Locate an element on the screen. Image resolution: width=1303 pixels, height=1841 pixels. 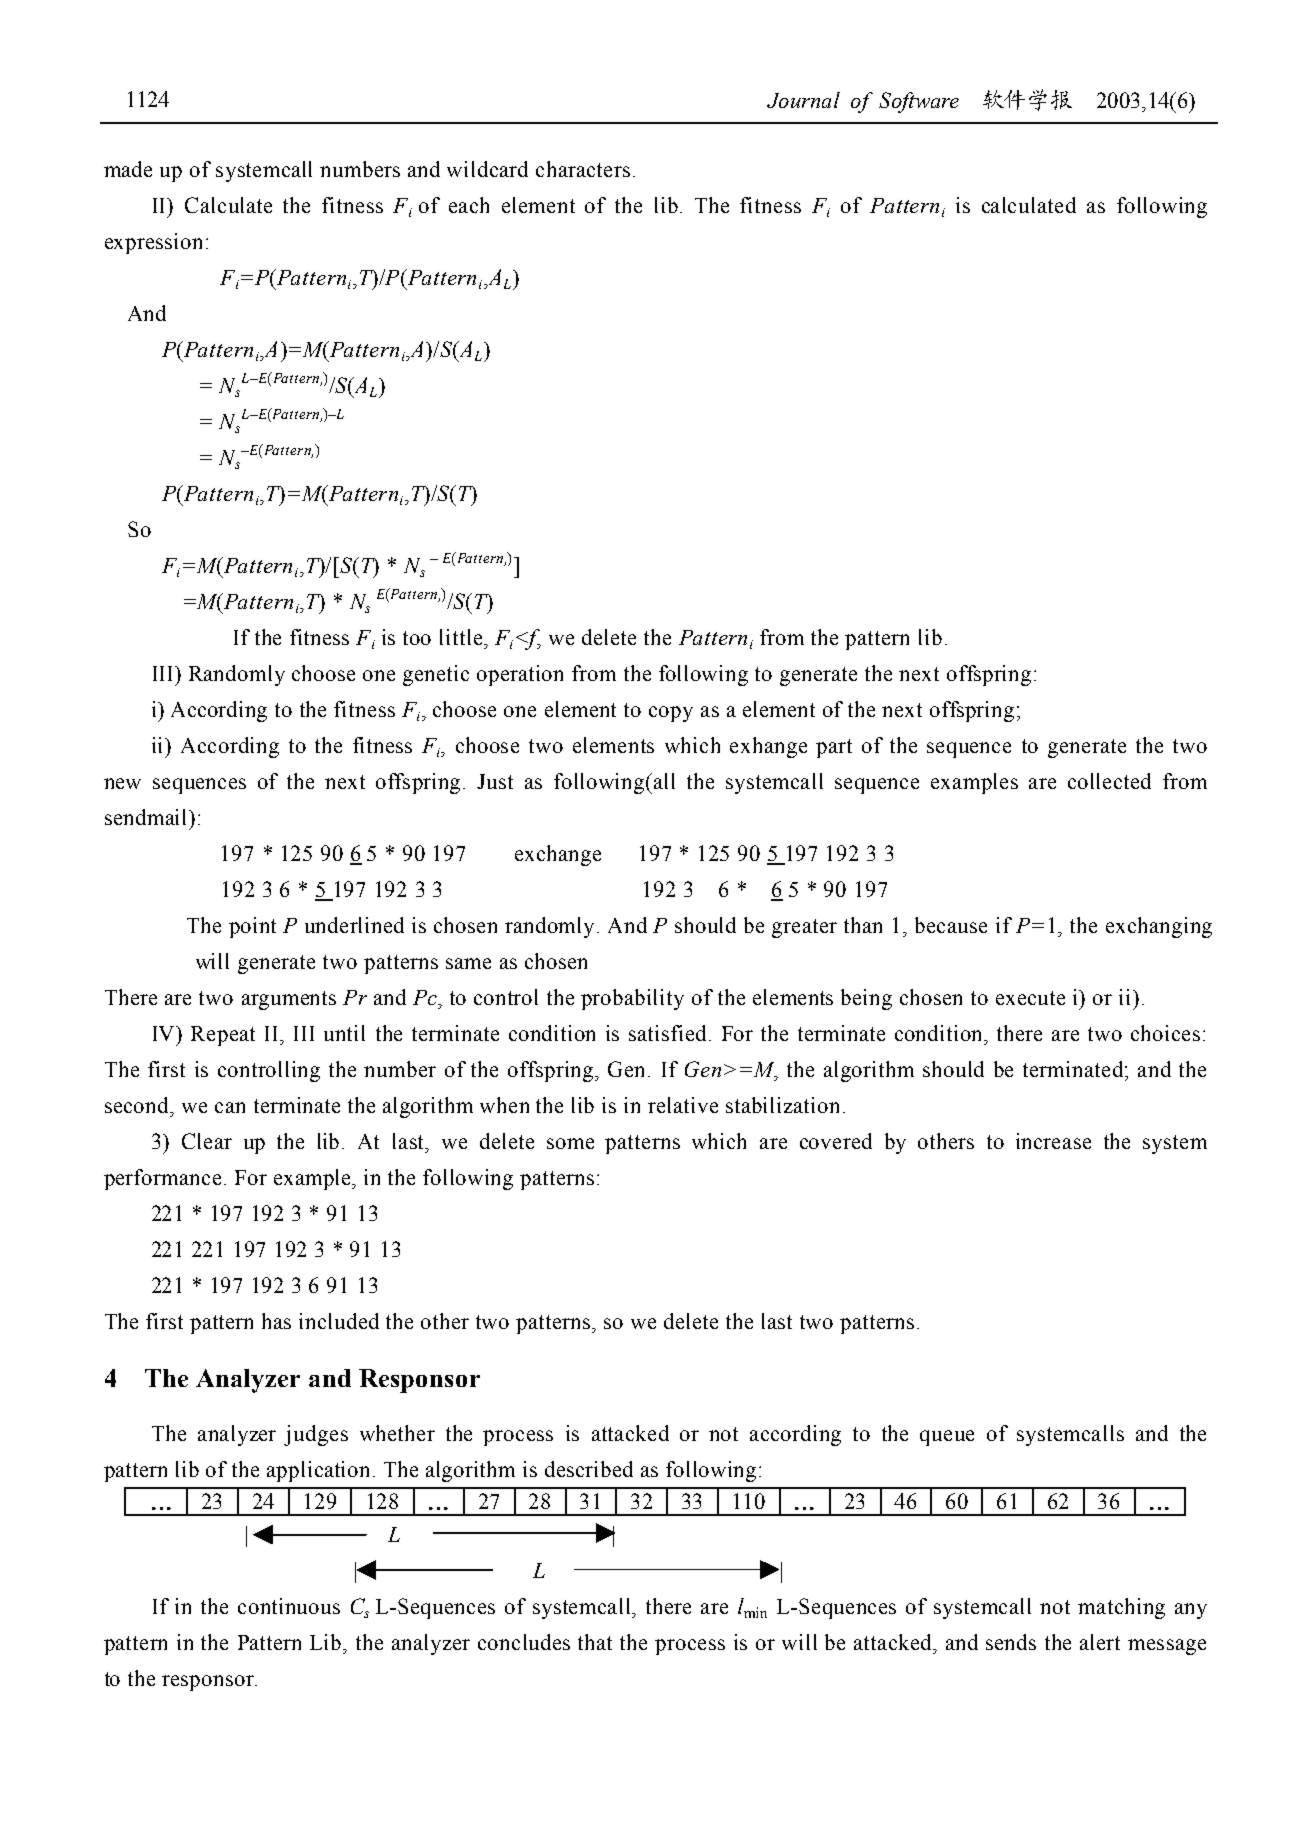
little is located at coordinates (461, 637).
